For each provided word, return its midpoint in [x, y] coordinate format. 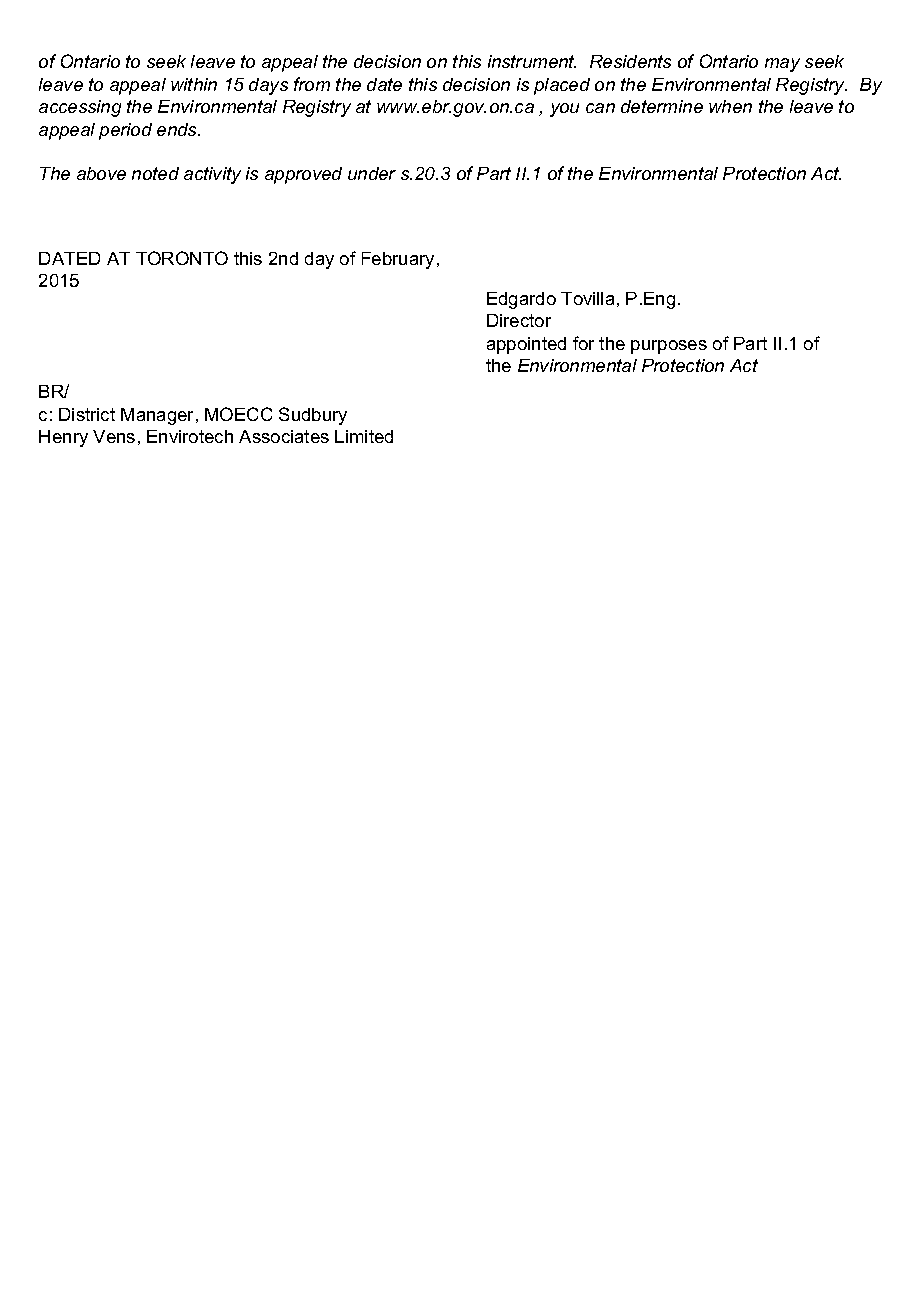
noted [155, 173]
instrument [532, 61]
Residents [630, 61]
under [372, 173]
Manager [159, 416]
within [194, 84]
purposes [669, 347]
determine [662, 106]
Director [519, 320]
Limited [364, 436]
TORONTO [182, 258]
